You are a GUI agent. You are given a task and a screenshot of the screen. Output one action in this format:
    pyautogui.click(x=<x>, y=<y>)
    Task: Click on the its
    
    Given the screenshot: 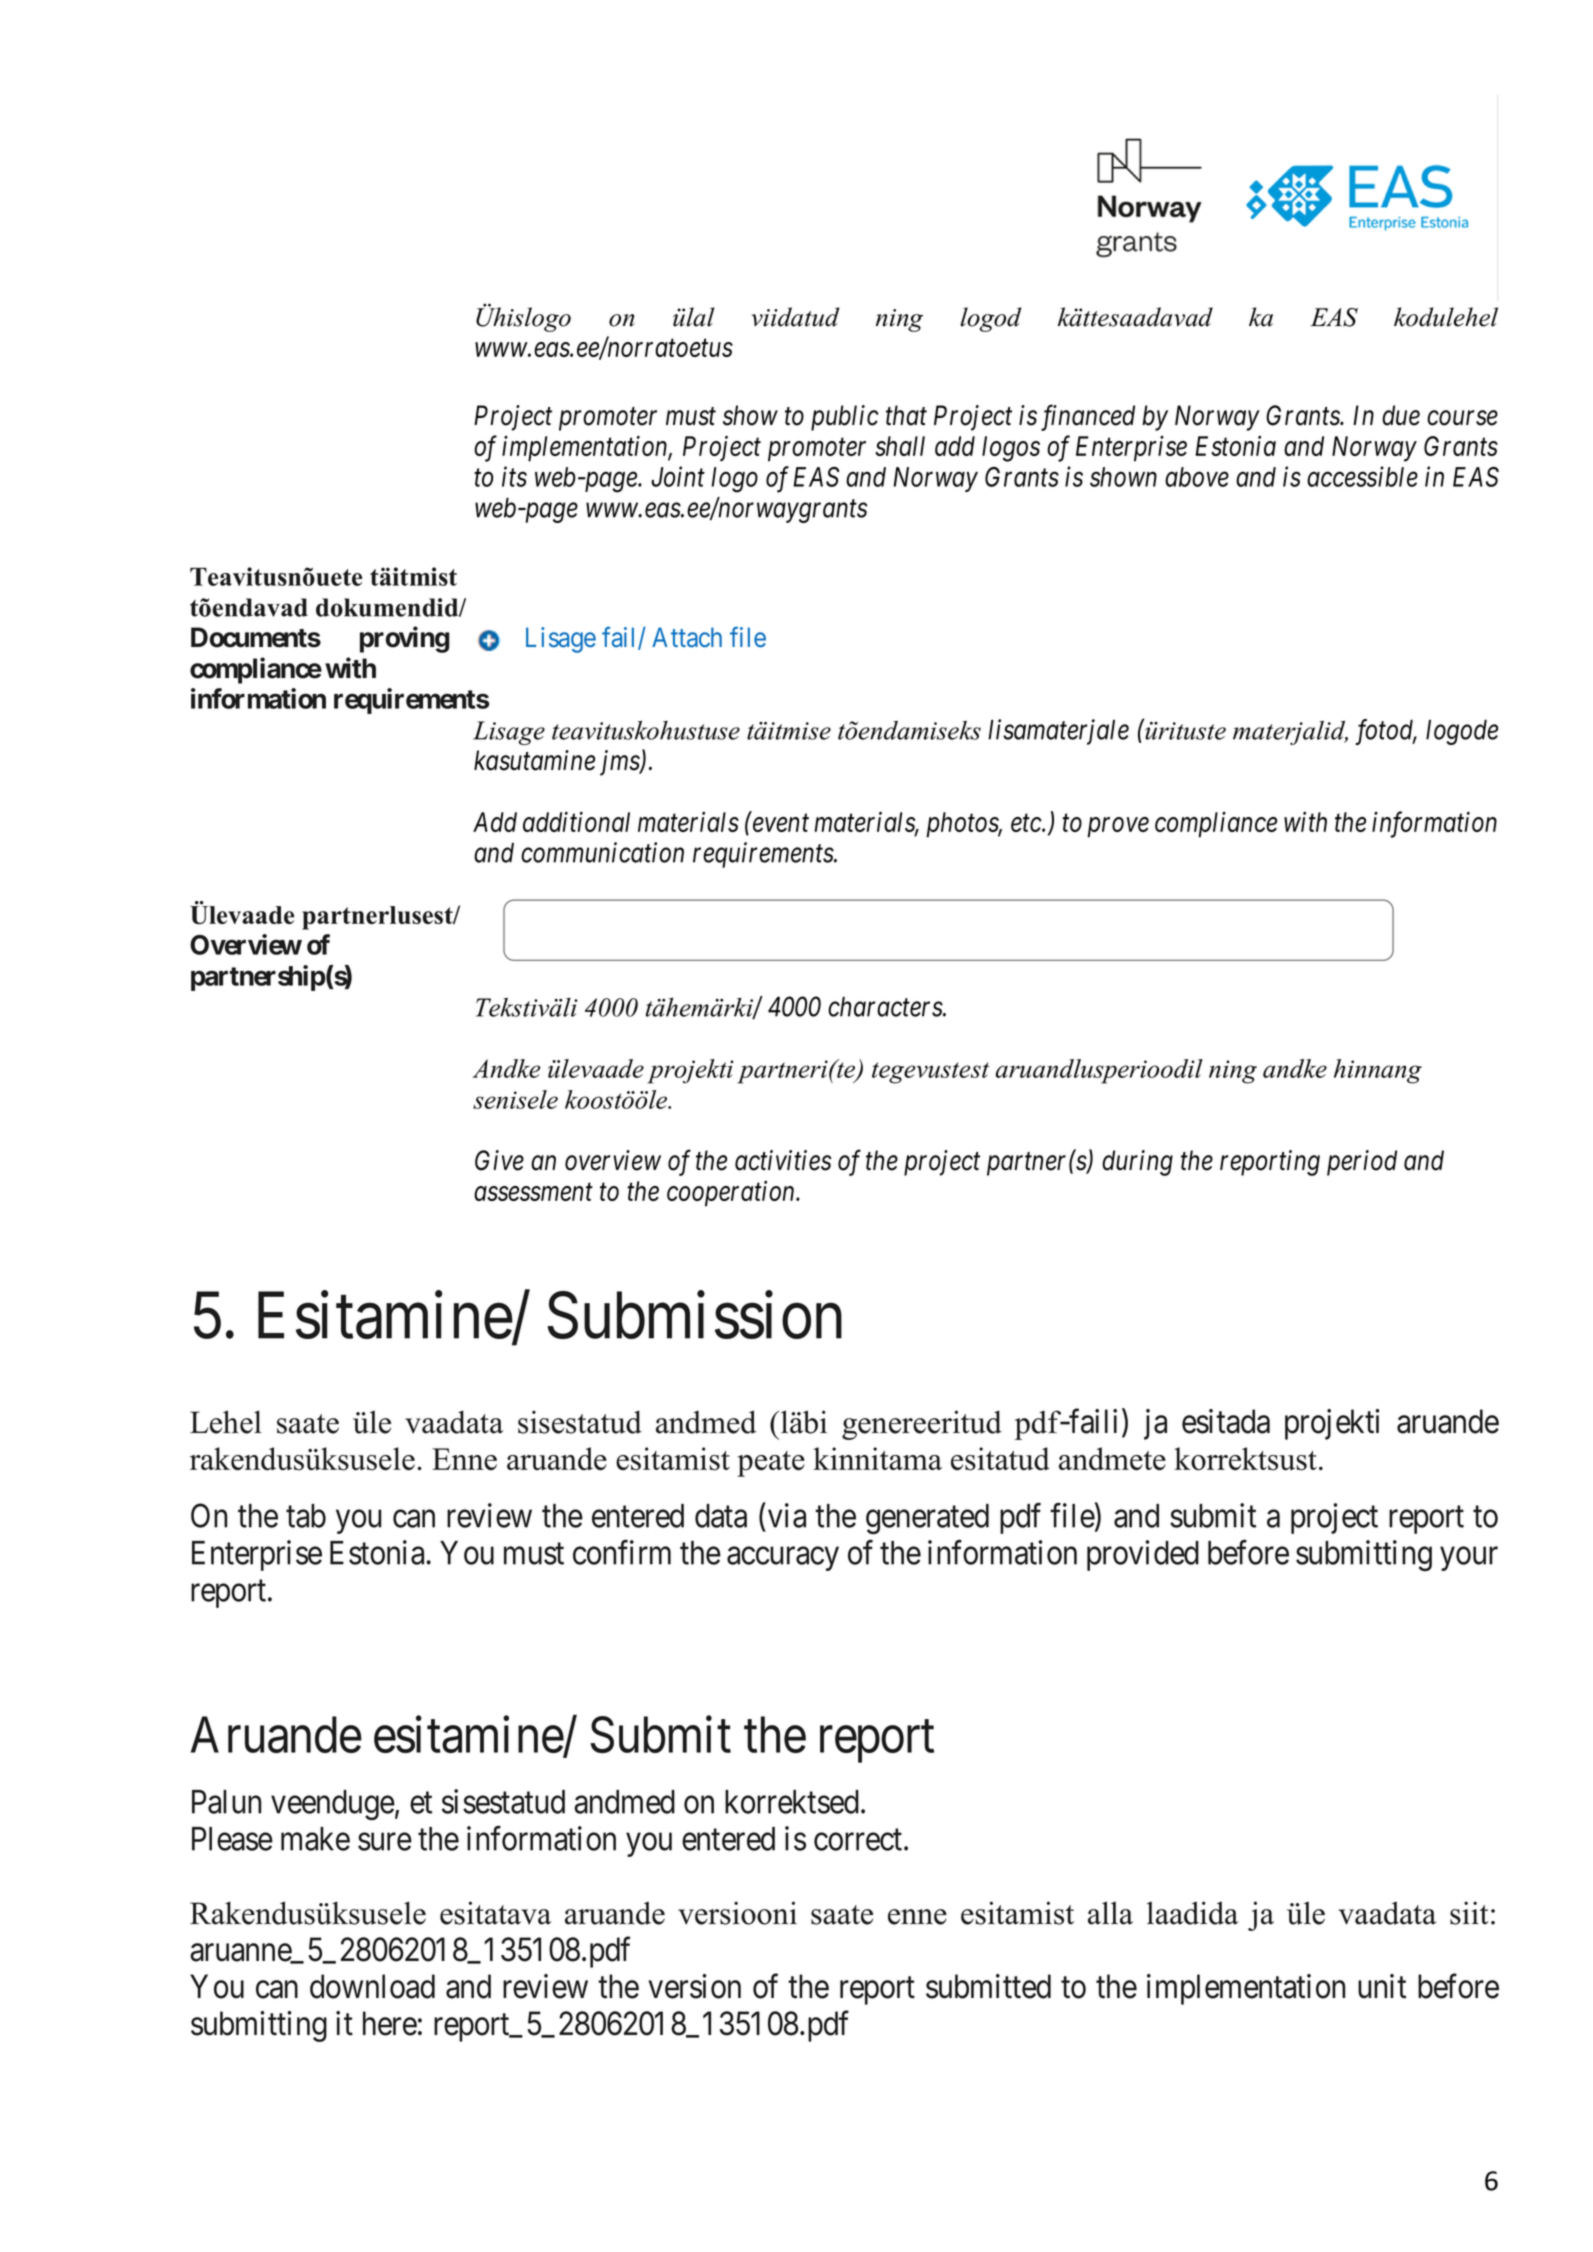 What is the action you would take?
    pyautogui.click(x=514, y=477)
